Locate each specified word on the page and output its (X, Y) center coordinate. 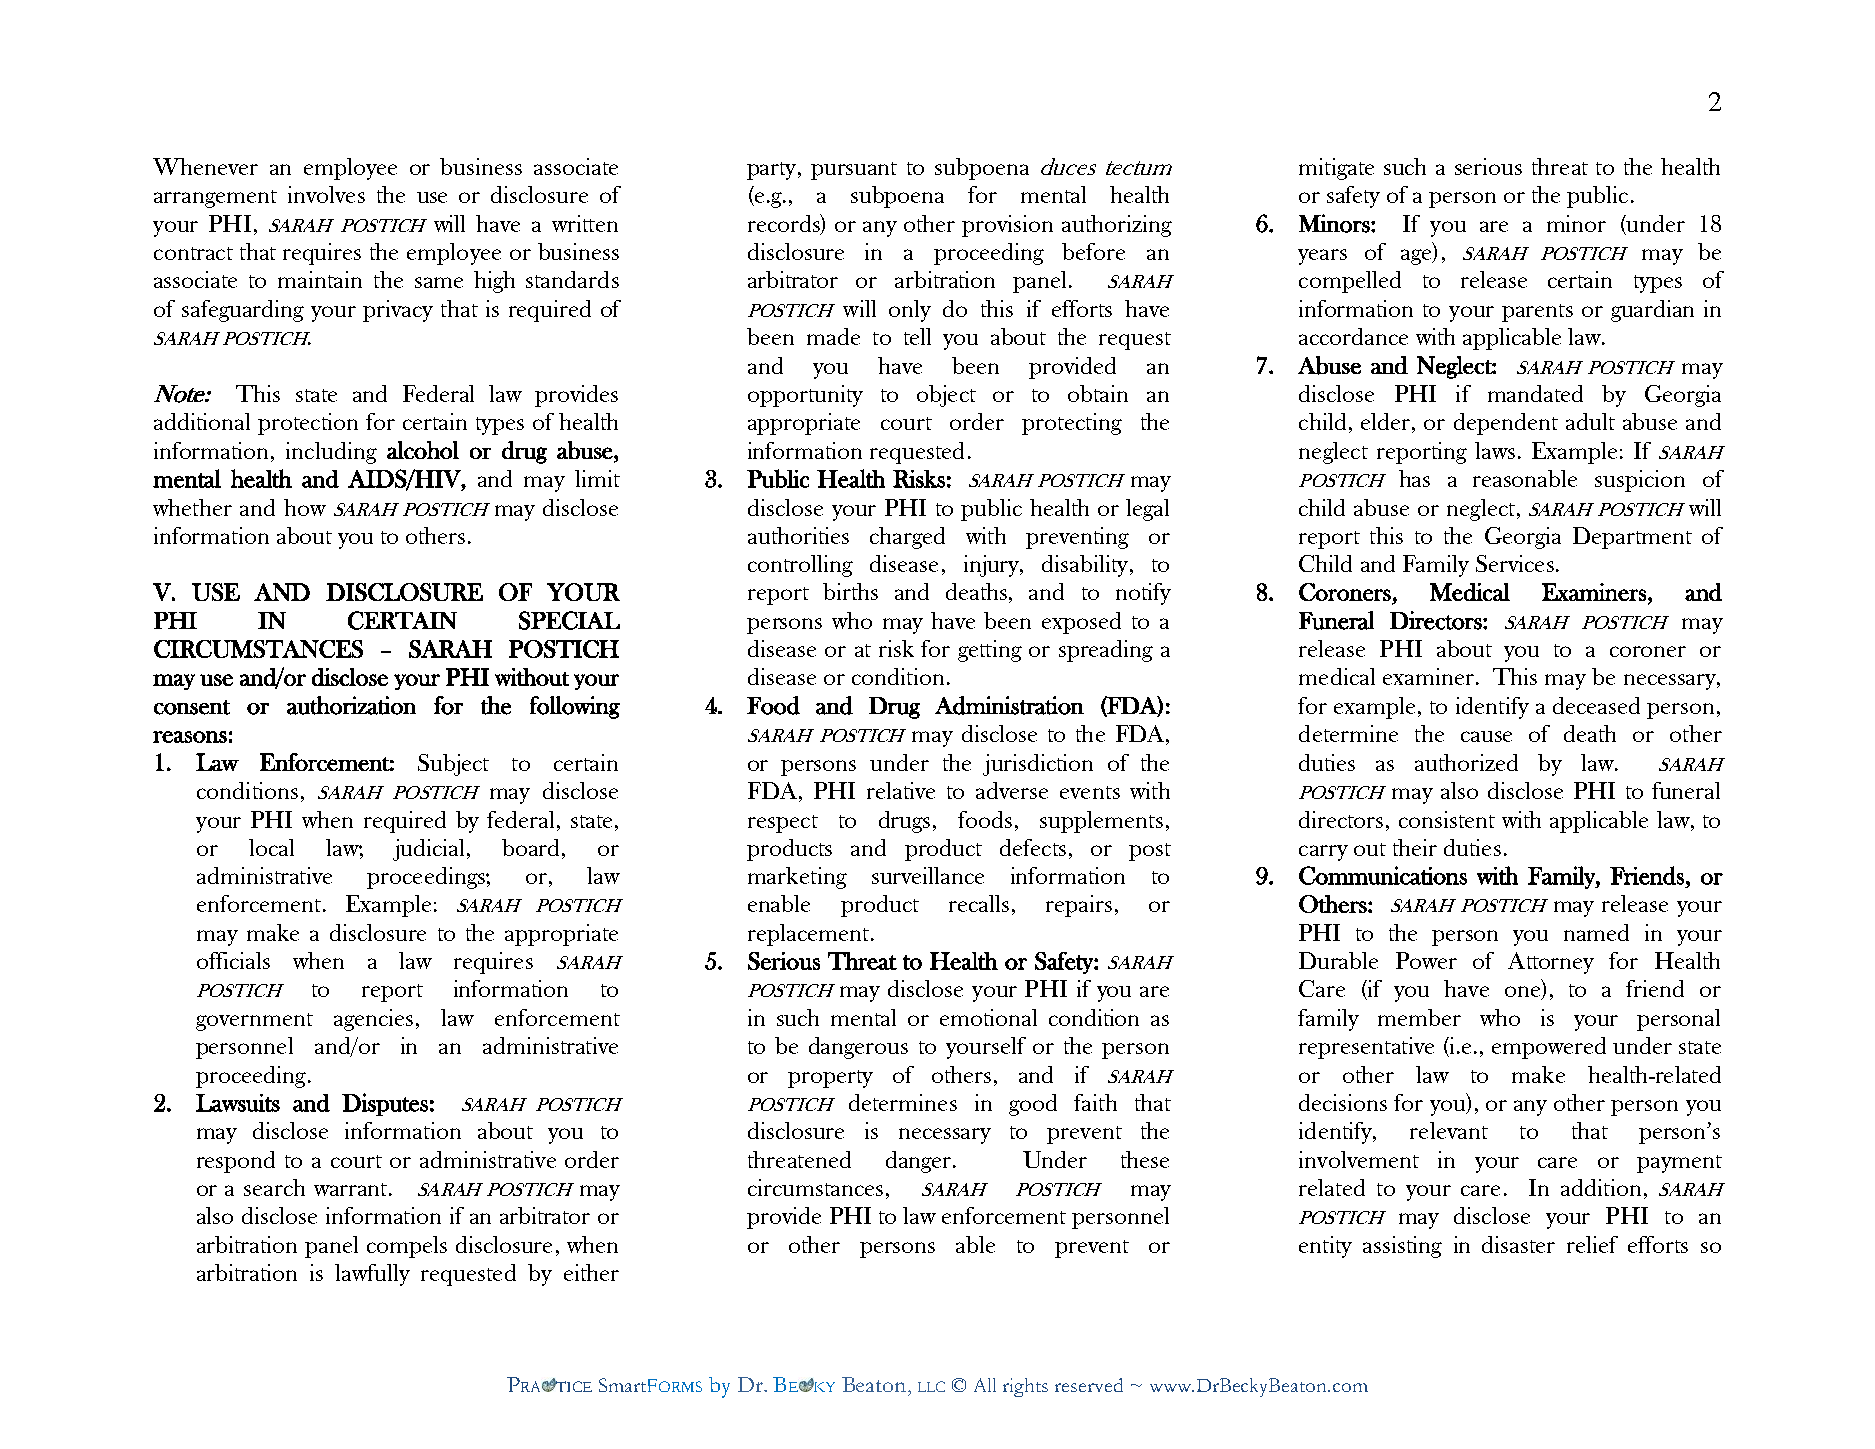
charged (907, 538)
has (1414, 478)
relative (901, 790)
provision (1007, 226)
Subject (453, 765)
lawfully (372, 1275)
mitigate (1336, 169)
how (305, 507)
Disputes (385, 1104)
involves (326, 194)
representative (1366, 1048)
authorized (1466, 762)
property (830, 1079)
